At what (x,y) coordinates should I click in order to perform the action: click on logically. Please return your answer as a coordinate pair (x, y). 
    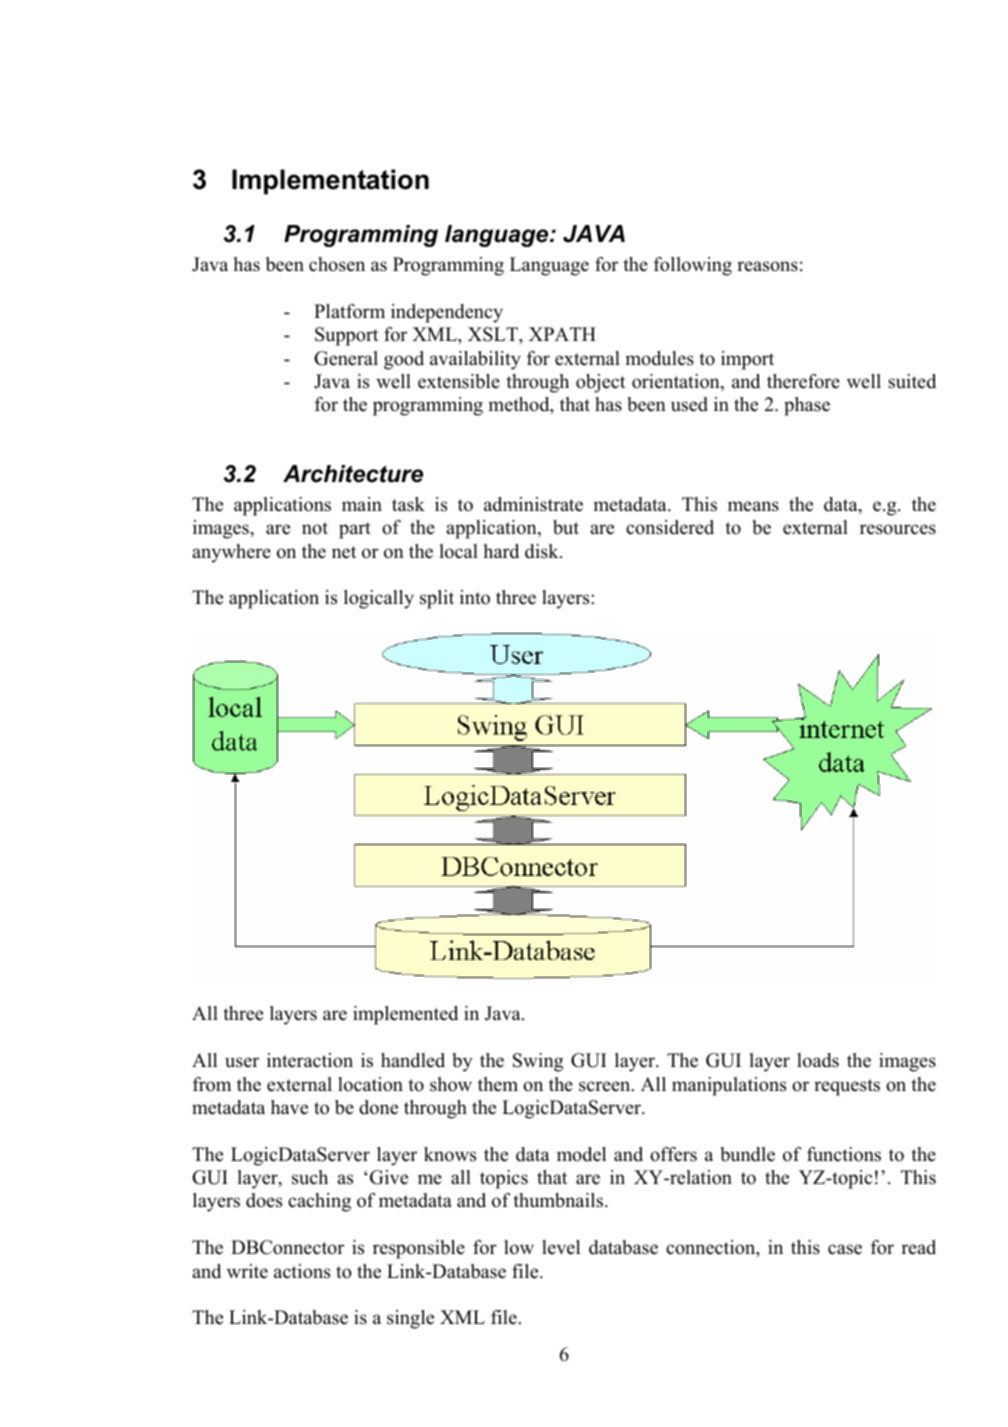
    Looking at the image, I should click on (379, 599).
